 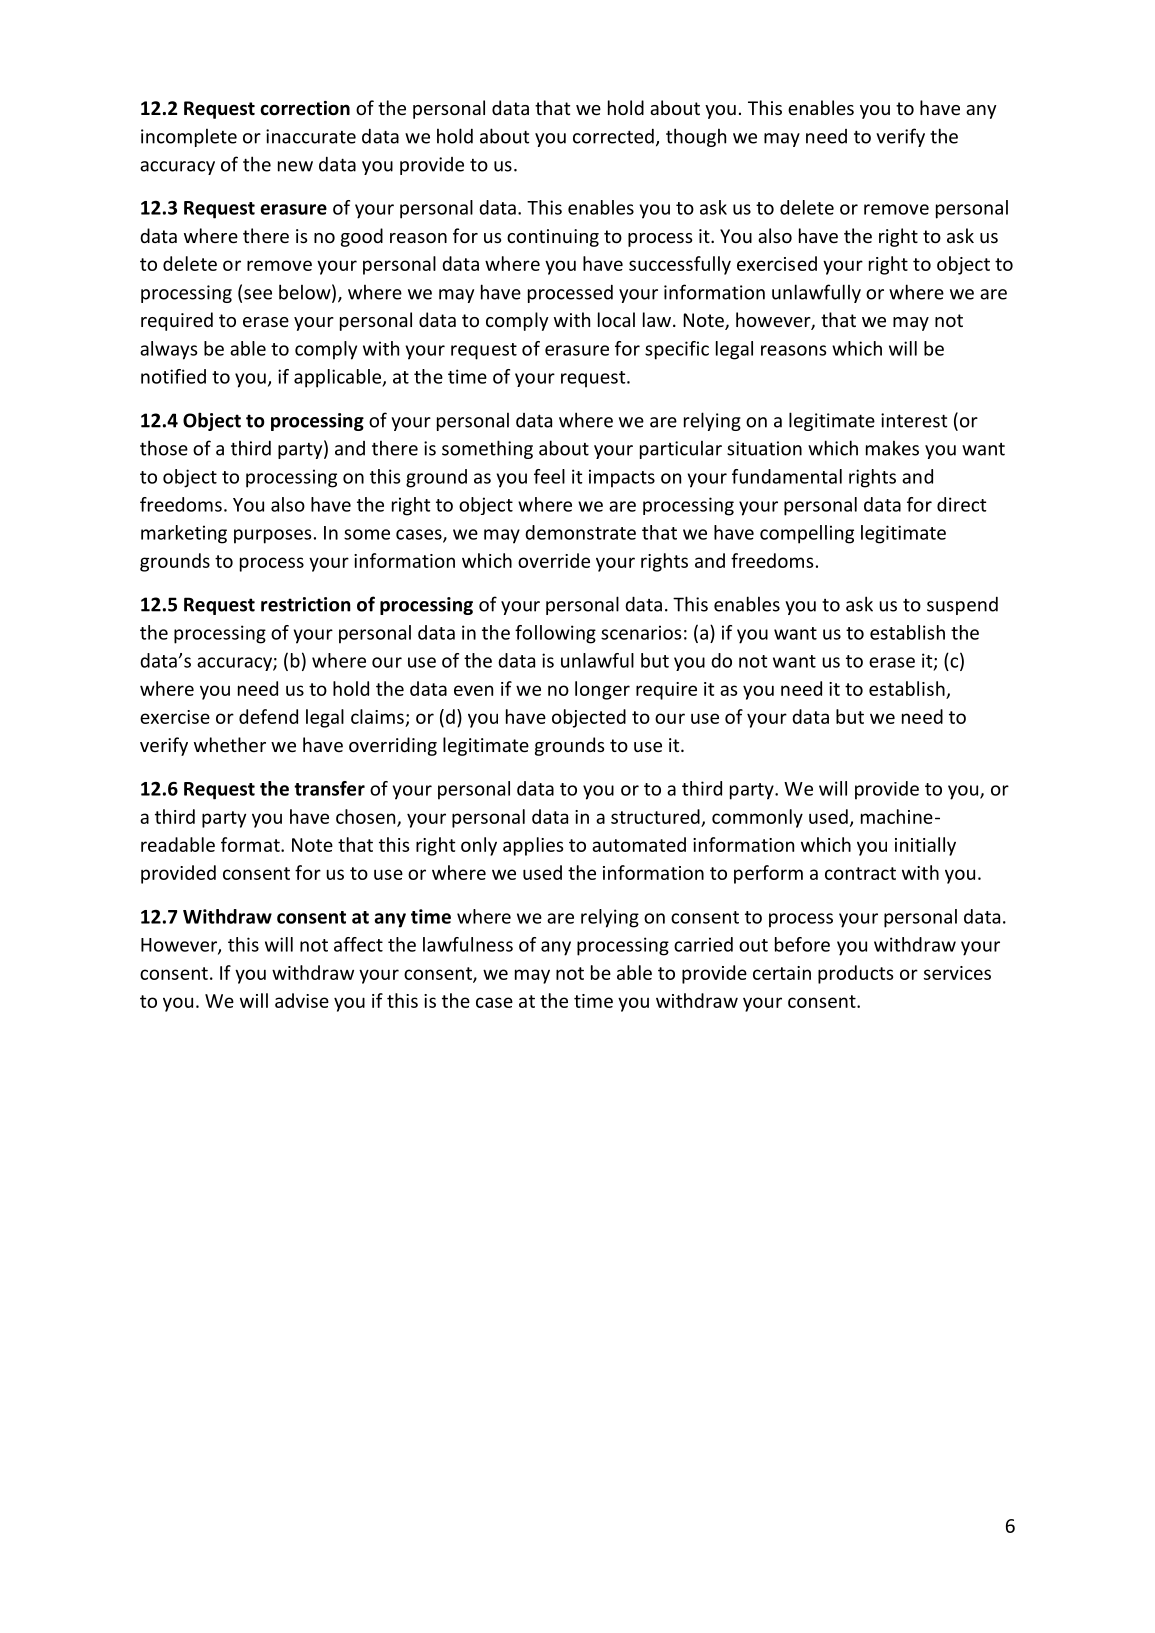 I want to click on products, so click(x=855, y=974).
